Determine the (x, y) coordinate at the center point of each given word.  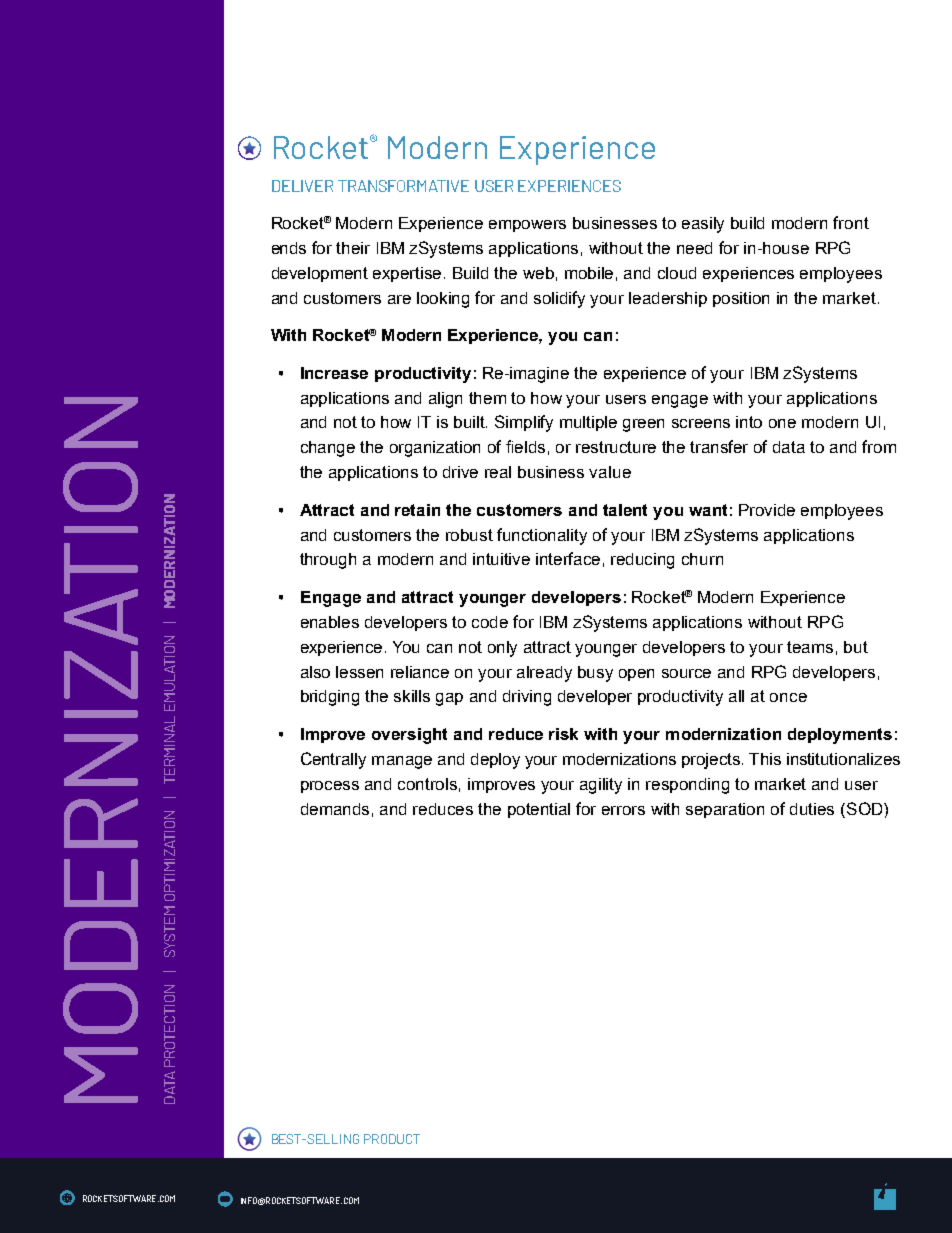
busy (595, 674)
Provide (767, 510)
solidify (559, 299)
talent (625, 510)
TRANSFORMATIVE (403, 186)
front (851, 222)
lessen (359, 672)
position (741, 299)
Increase (334, 373)
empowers (527, 226)
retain (417, 510)
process (330, 787)
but (856, 647)
